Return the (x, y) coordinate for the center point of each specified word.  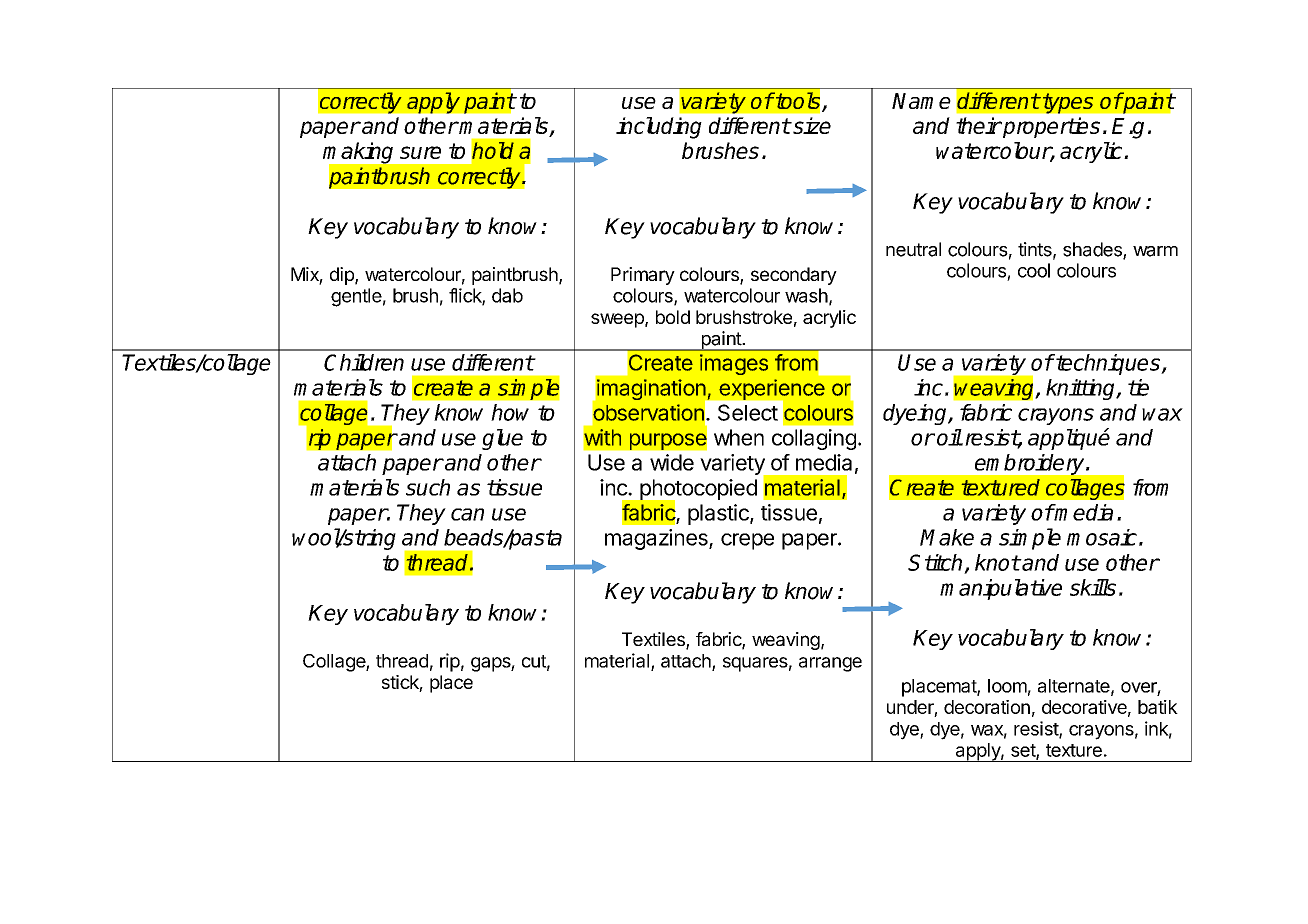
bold (673, 317)
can (467, 514)
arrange (830, 664)
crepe (747, 541)
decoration (987, 707)
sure (420, 152)
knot (997, 562)
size (811, 125)
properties (1050, 127)
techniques (1108, 364)
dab (507, 295)
